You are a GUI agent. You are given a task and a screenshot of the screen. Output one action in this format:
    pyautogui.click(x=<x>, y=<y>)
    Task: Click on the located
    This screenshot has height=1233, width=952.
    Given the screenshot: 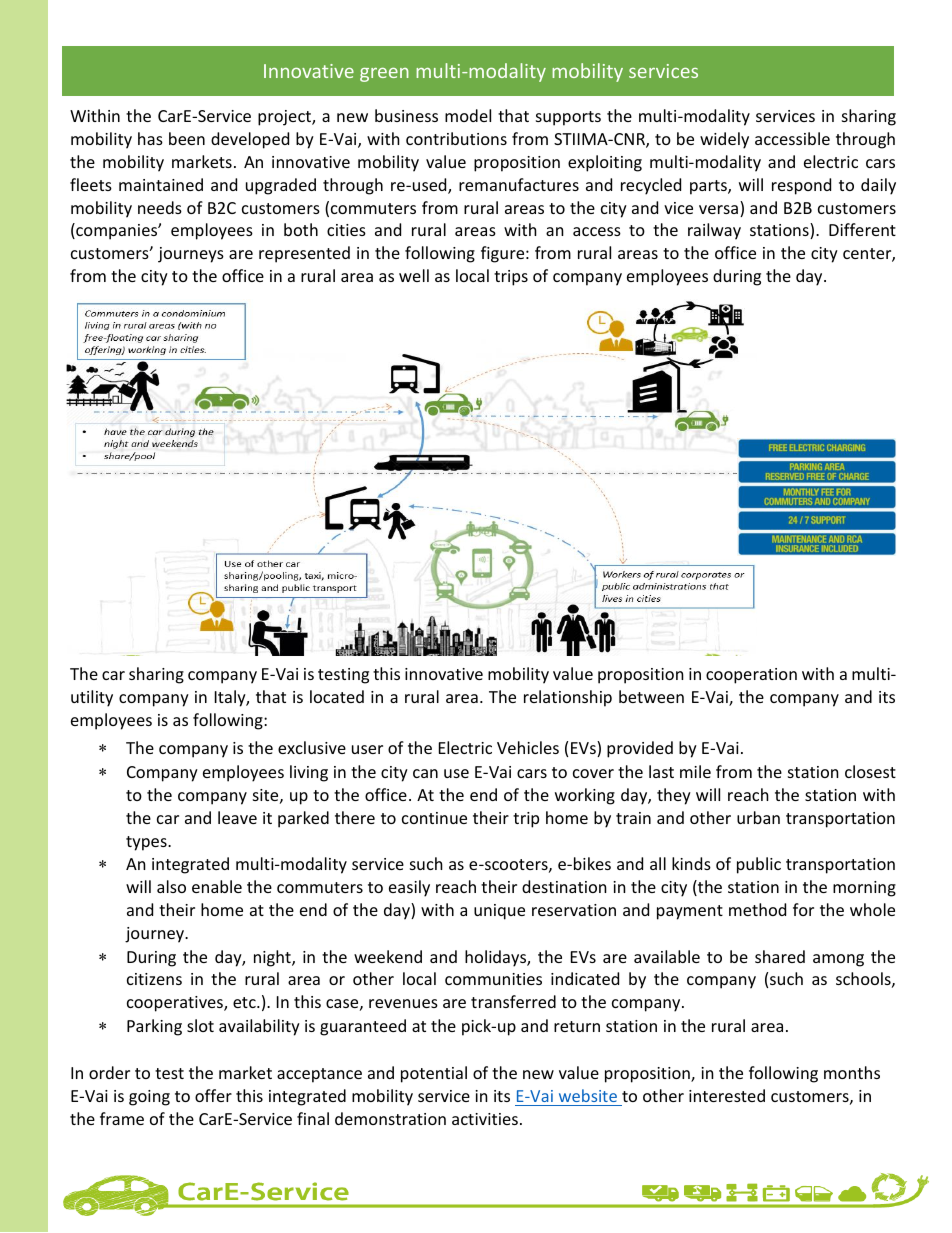 What is the action you would take?
    pyautogui.click(x=337, y=696)
